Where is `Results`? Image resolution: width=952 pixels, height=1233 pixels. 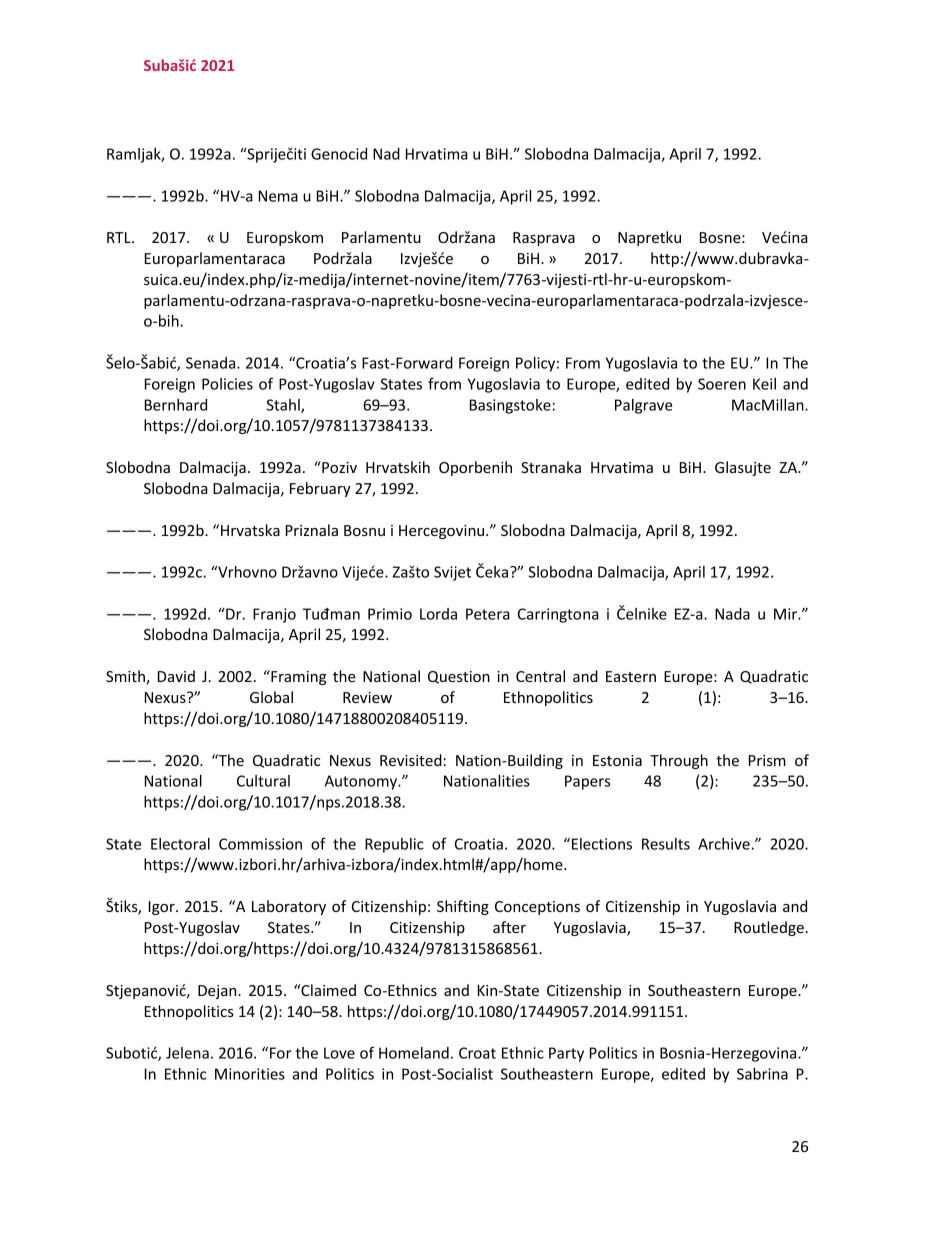
Results is located at coordinates (666, 844).
